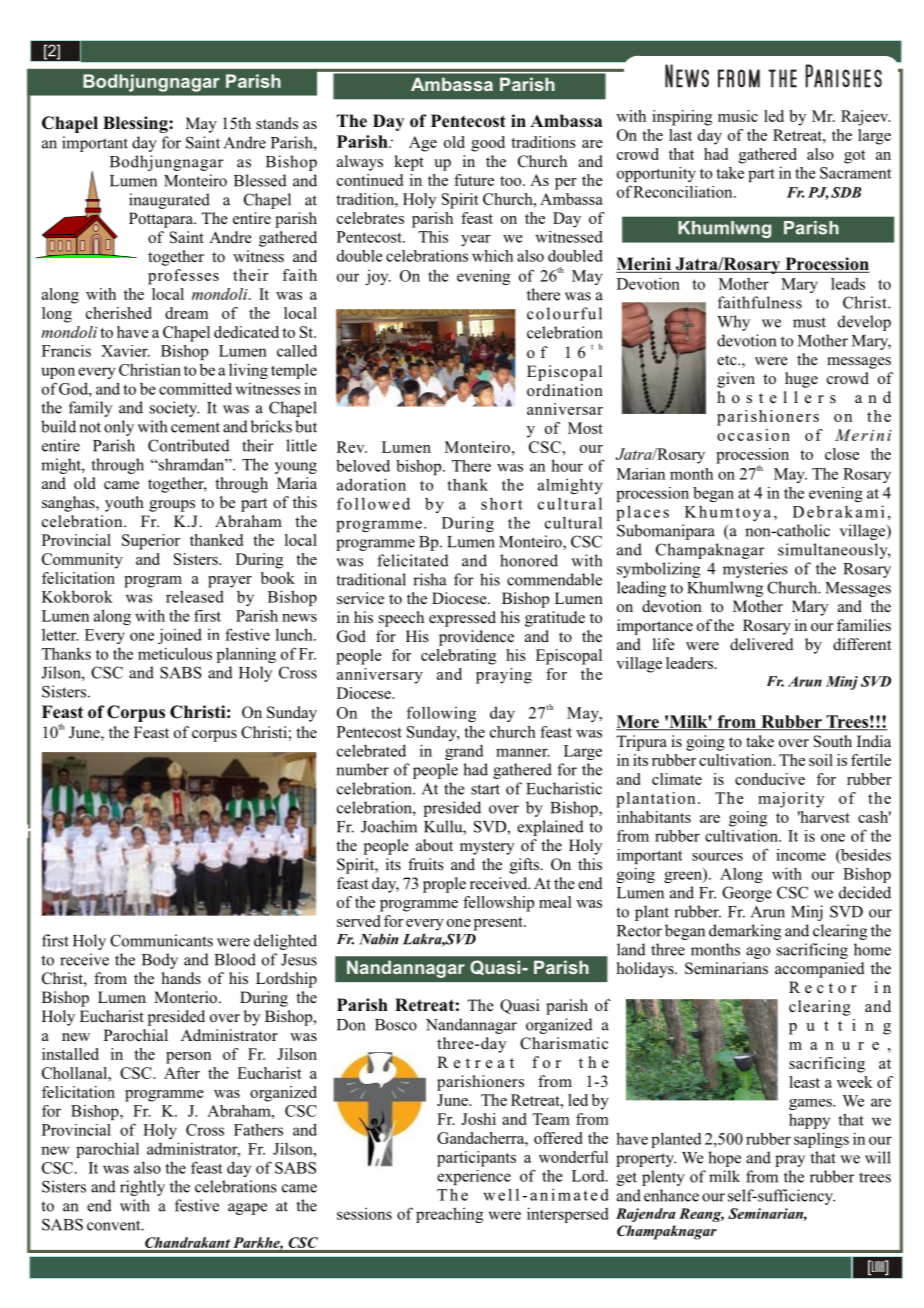 The width and height of the screenshot is (924, 1308). Describe the element at coordinates (142, 1188) in the screenshot. I see `rightly` at that location.
